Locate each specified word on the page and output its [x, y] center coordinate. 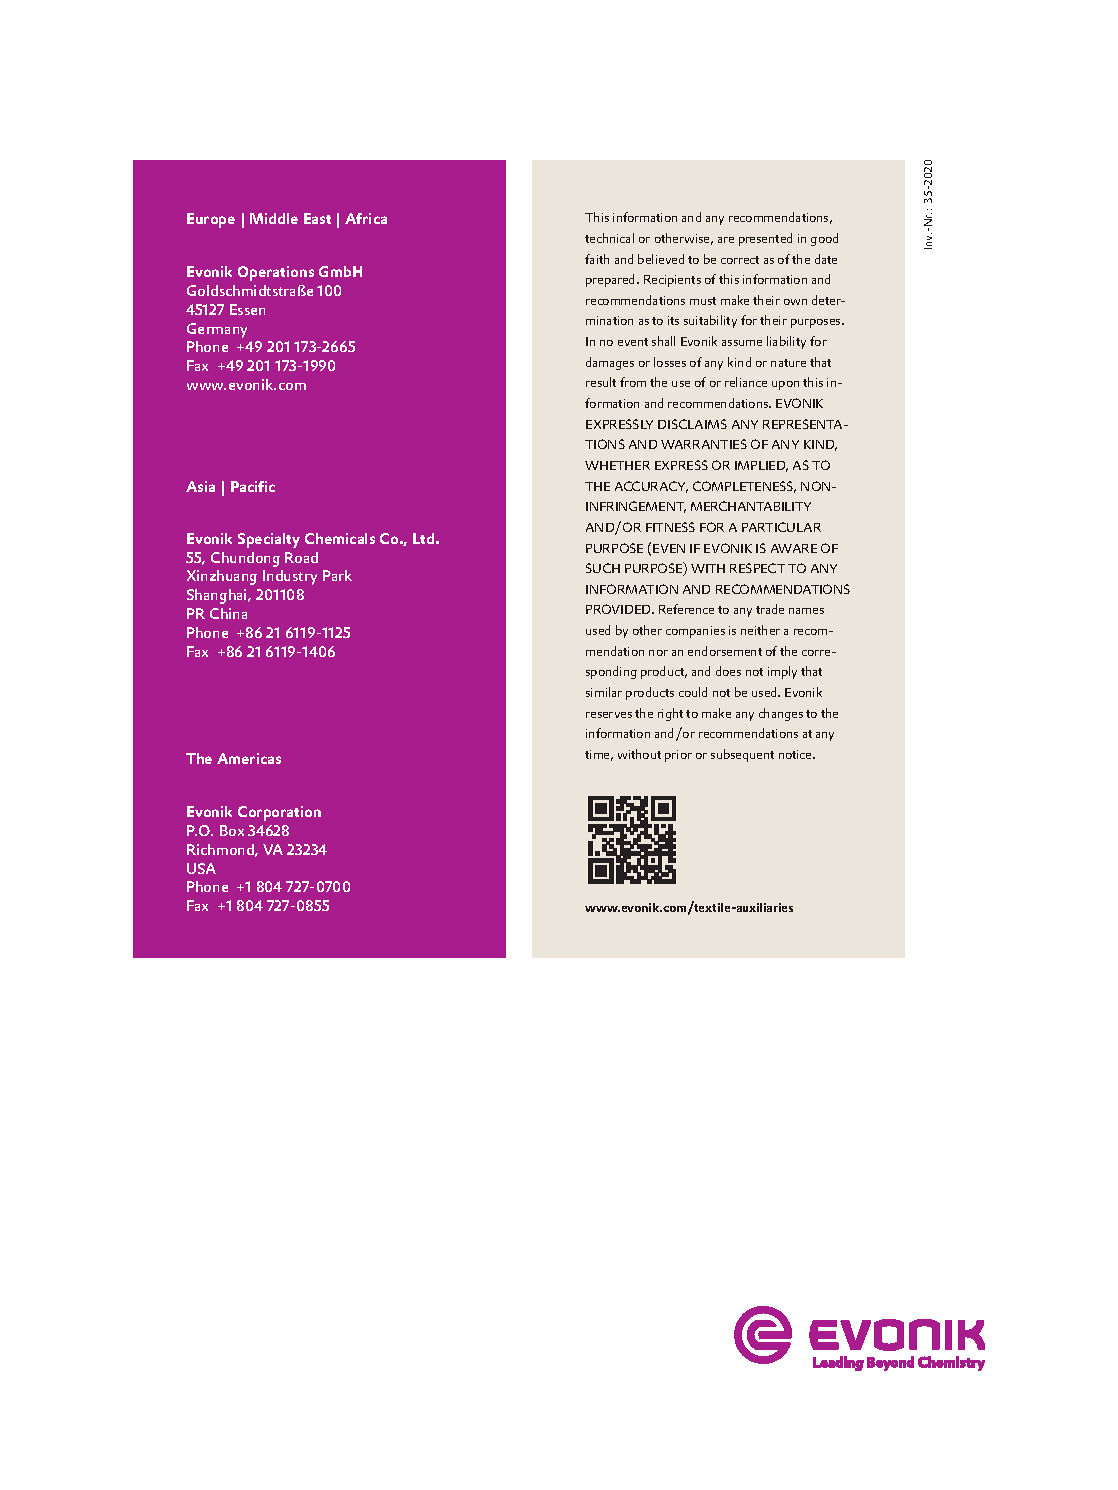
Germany [217, 330]
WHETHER [617, 465]
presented [765, 239]
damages [610, 363]
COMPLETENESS [744, 487]
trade [770, 609]
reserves [609, 715]
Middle [274, 218]
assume [742, 343]
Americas [249, 758]
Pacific [253, 486]
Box [232, 830]
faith [597, 259]
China [228, 613]
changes [781, 714]
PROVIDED [619, 609]
